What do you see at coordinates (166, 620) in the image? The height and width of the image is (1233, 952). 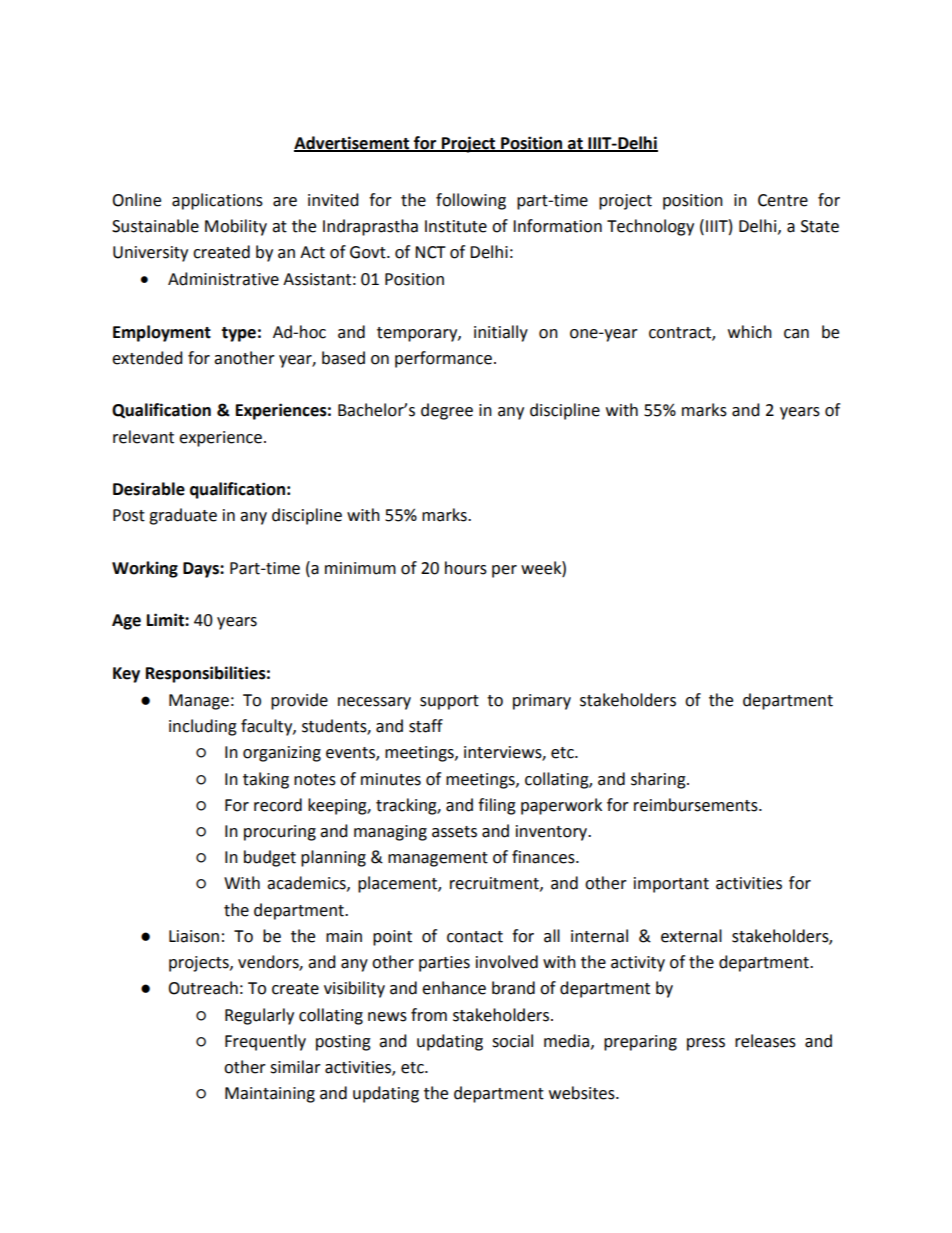 I see `Limit` at bounding box center [166, 620].
